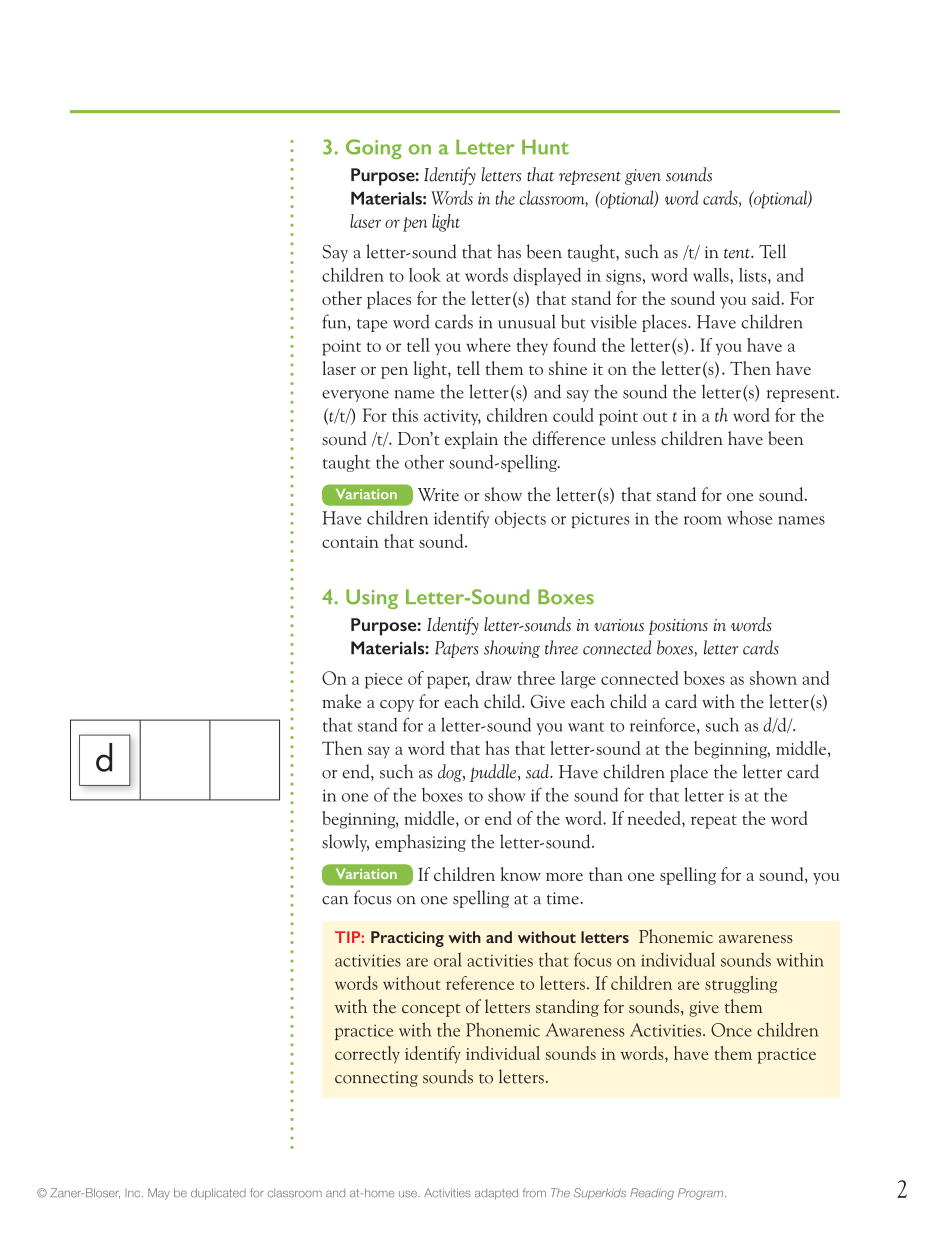 Image resolution: width=952 pixels, height=1233 pixels. I want to click on tent, so click(738, 253).
